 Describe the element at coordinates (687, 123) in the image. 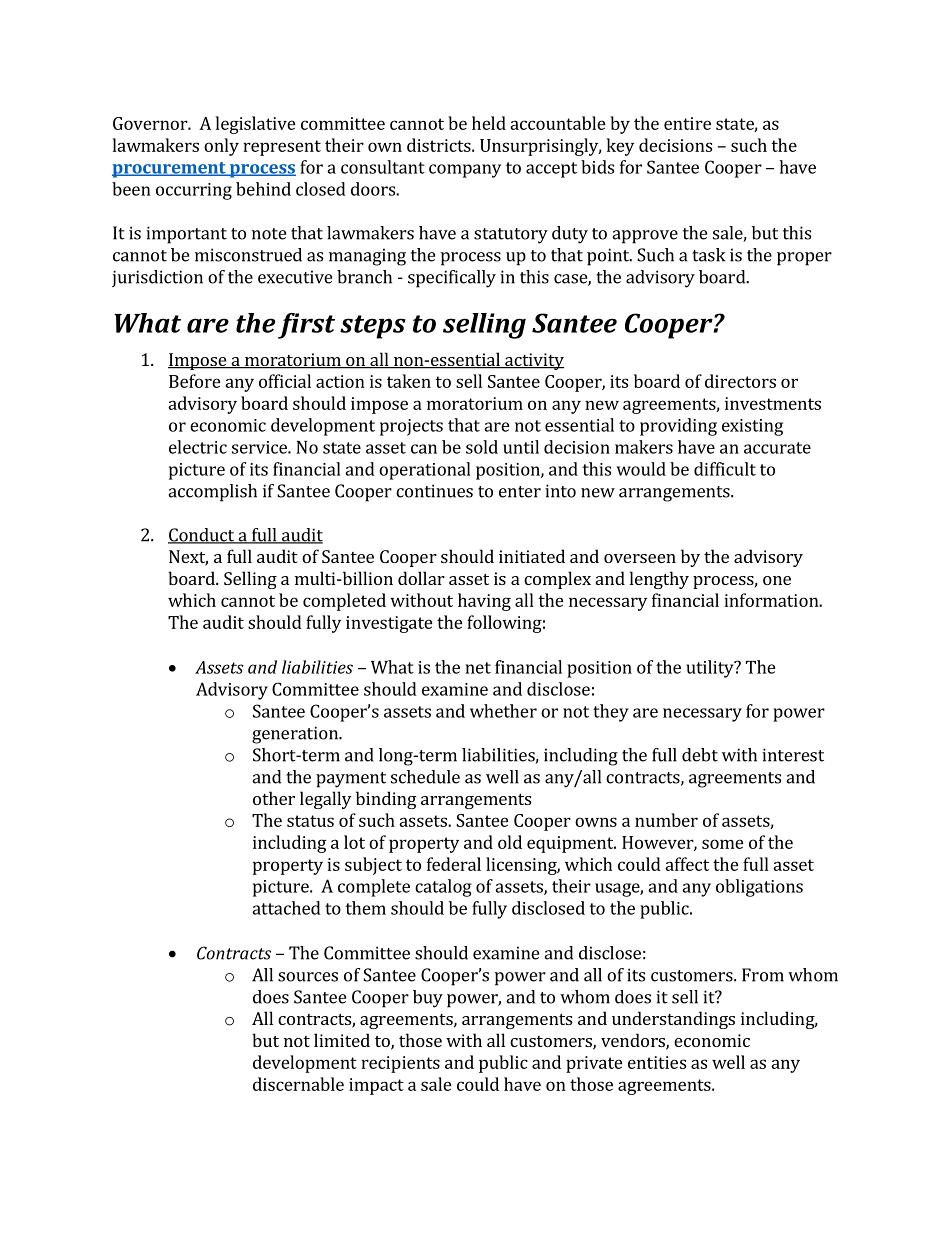

I see `entire` at that location.
